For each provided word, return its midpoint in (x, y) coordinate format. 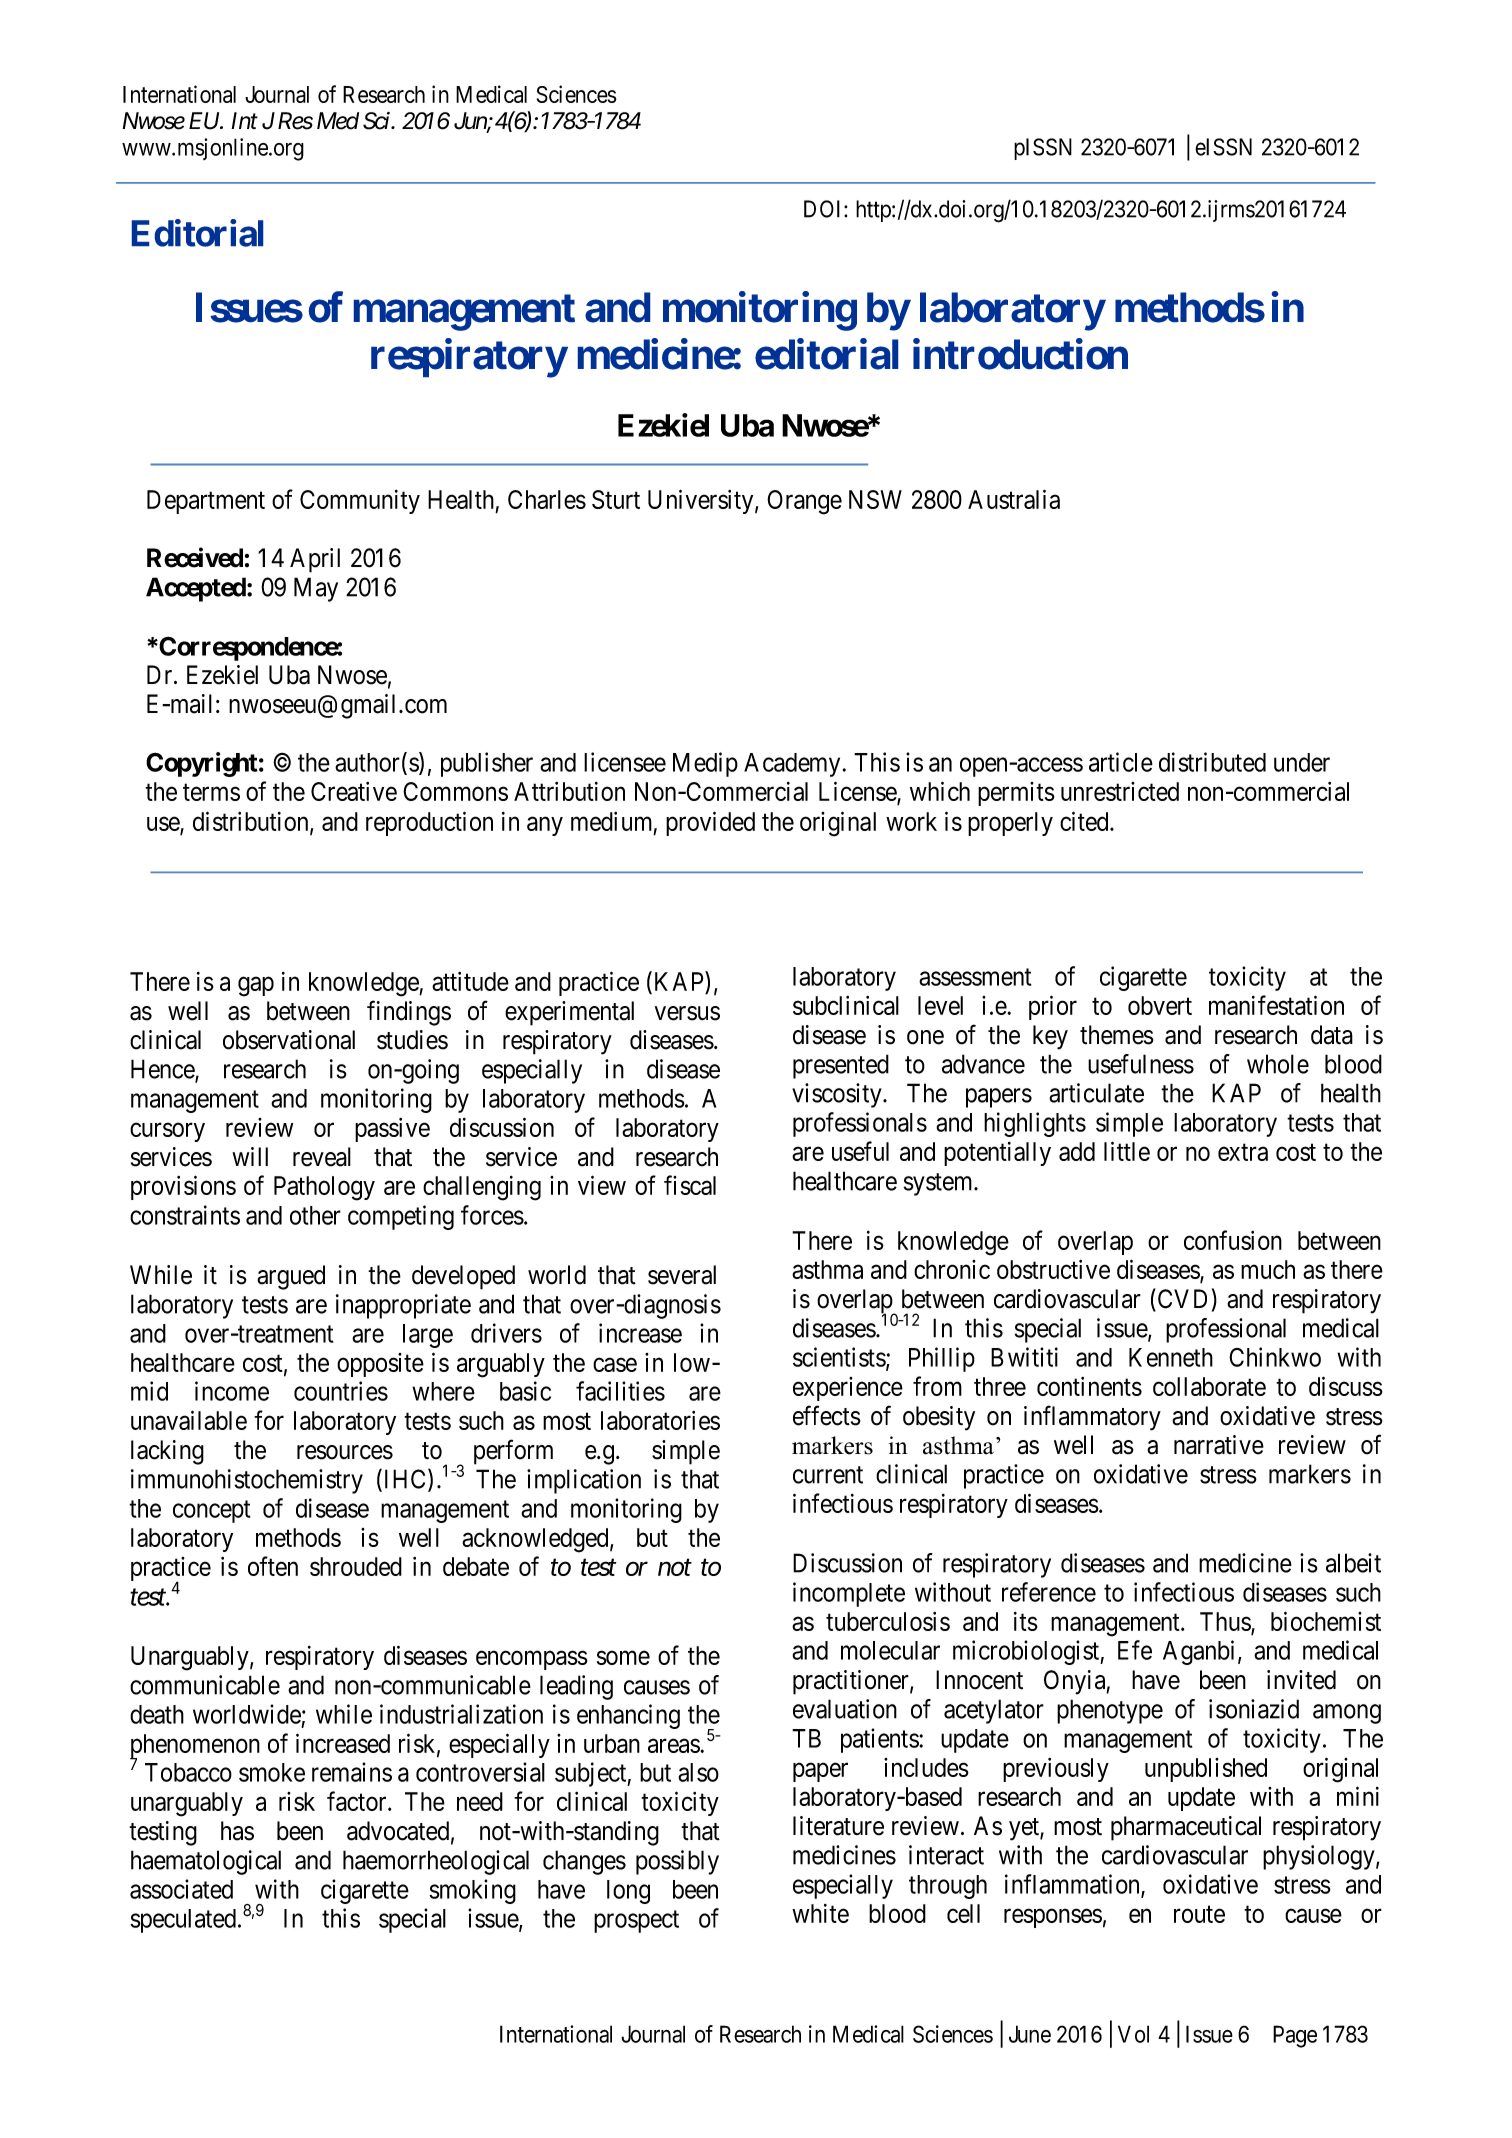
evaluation (845, 1709)
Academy (792, 765)
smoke (272, 1772)
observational (289, 1040)
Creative (354, 791)
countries (341, 1391)
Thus (1226, 1622)
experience (848, 1389)
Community (360, 502)
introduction (1020, 354)
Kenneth (1171, 1357)
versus (687, 1013)
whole (1278, 1064)
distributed (1212, 762)
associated (181, 1889)
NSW (875, 499)
